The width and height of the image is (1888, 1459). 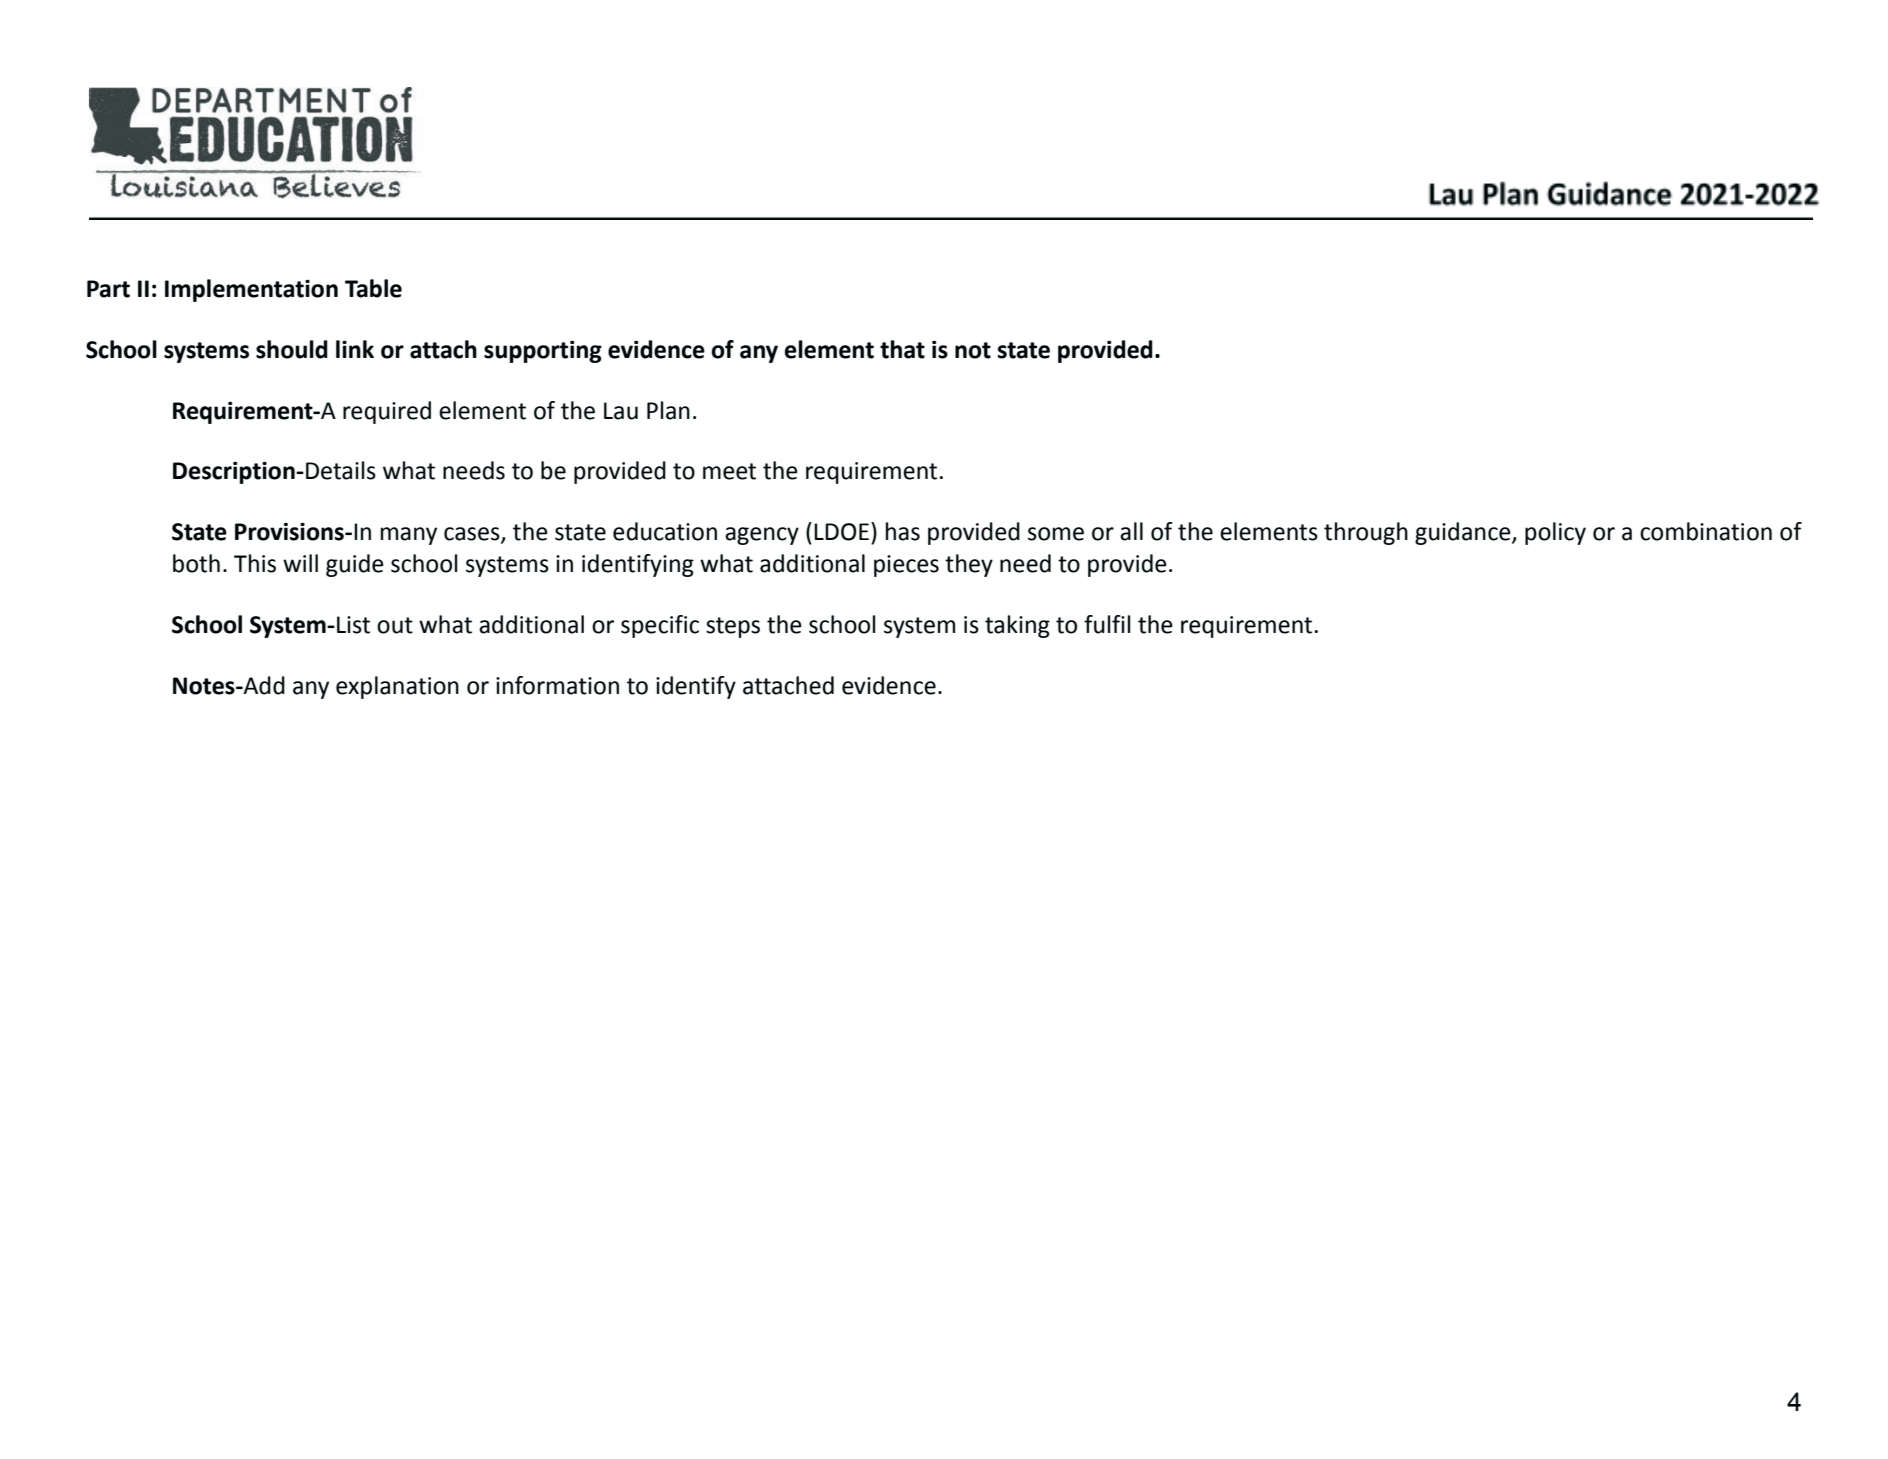 I want to click on Implementation, so click(x=251, y=290).
